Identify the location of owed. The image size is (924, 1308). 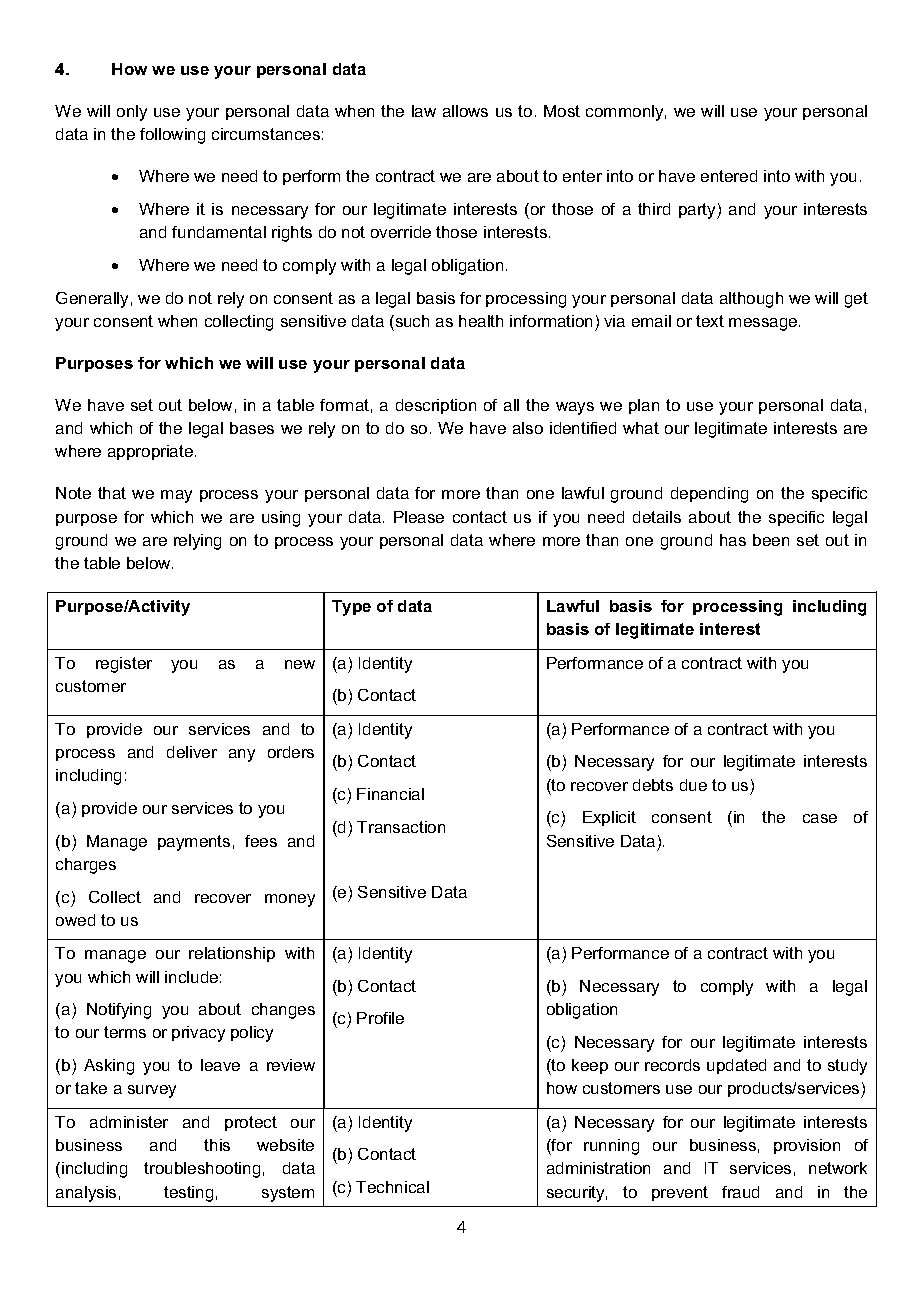
(75, 920).
